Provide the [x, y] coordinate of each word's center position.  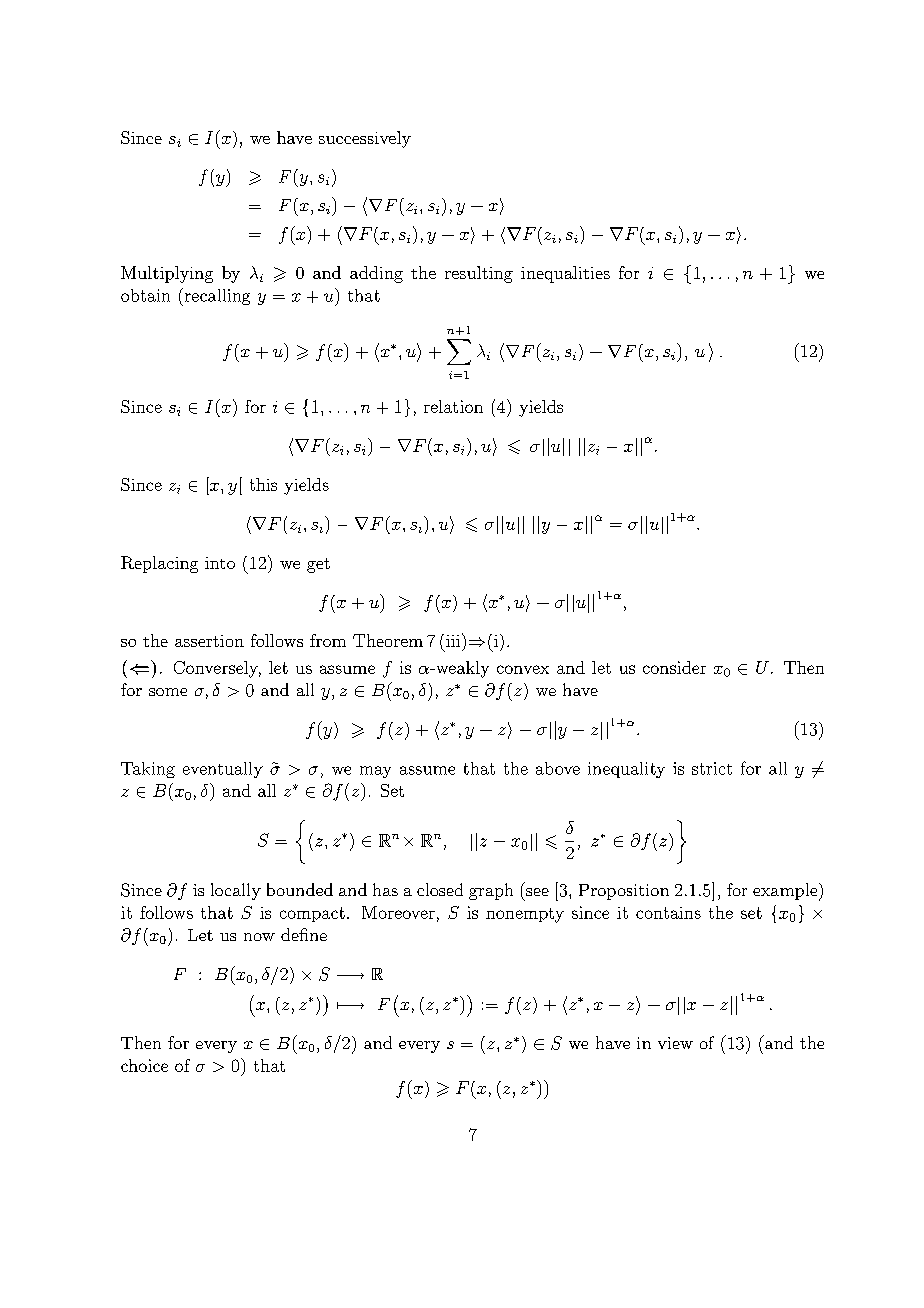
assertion [209, 641]
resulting [479, 274]
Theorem [388, 640]
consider [674, 667]
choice [144, 1065]
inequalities [565, 274]
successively [365, 139]
